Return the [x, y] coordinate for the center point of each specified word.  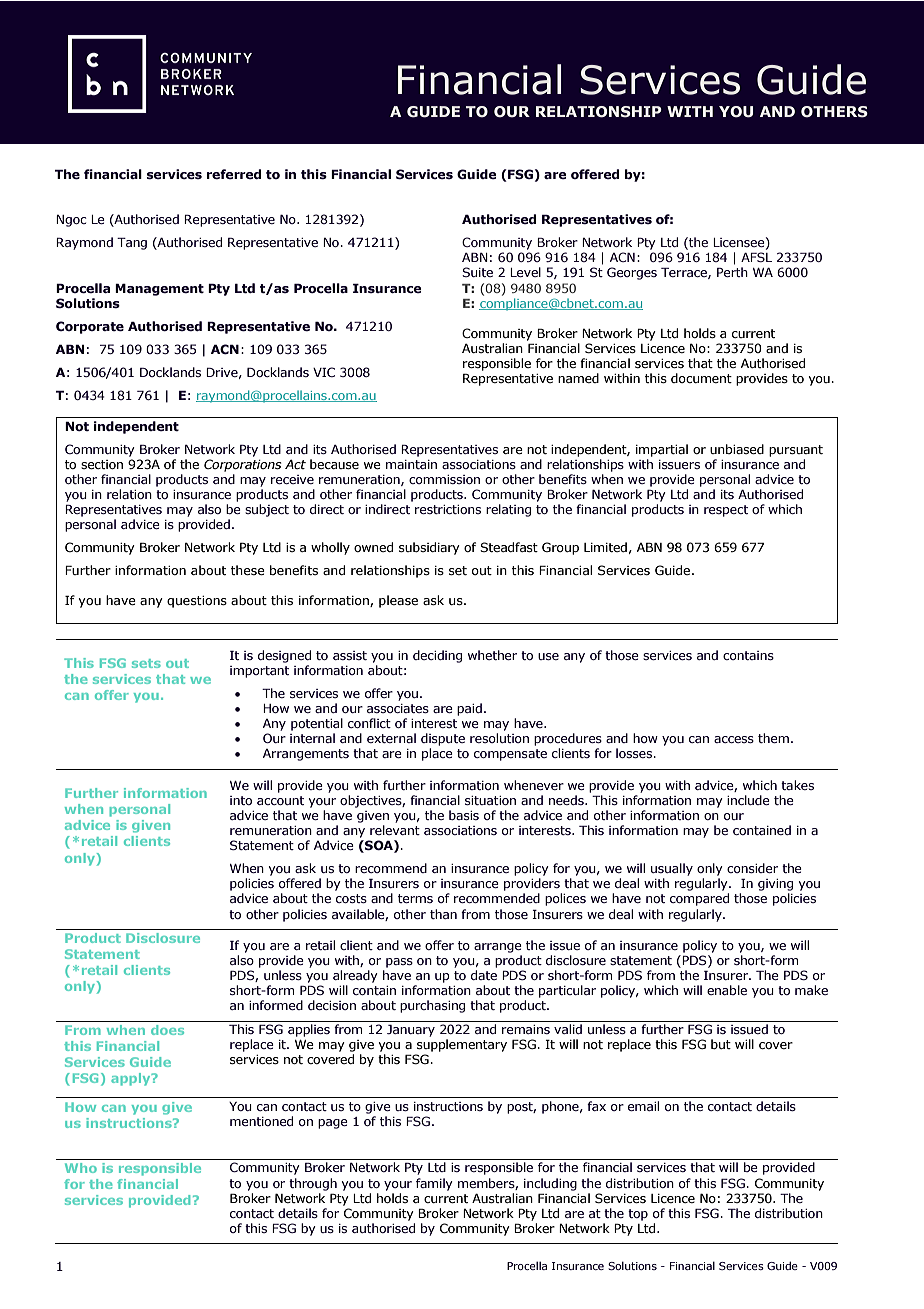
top [638, 1215]
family [434, 1184]
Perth [732, 272]
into [241, 800]
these [248, 570]
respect [726, 511]
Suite [477, 272]
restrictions [448, 509]
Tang [132, 243]
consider [752, 868]
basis [464, 815]
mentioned [261, 1121]
